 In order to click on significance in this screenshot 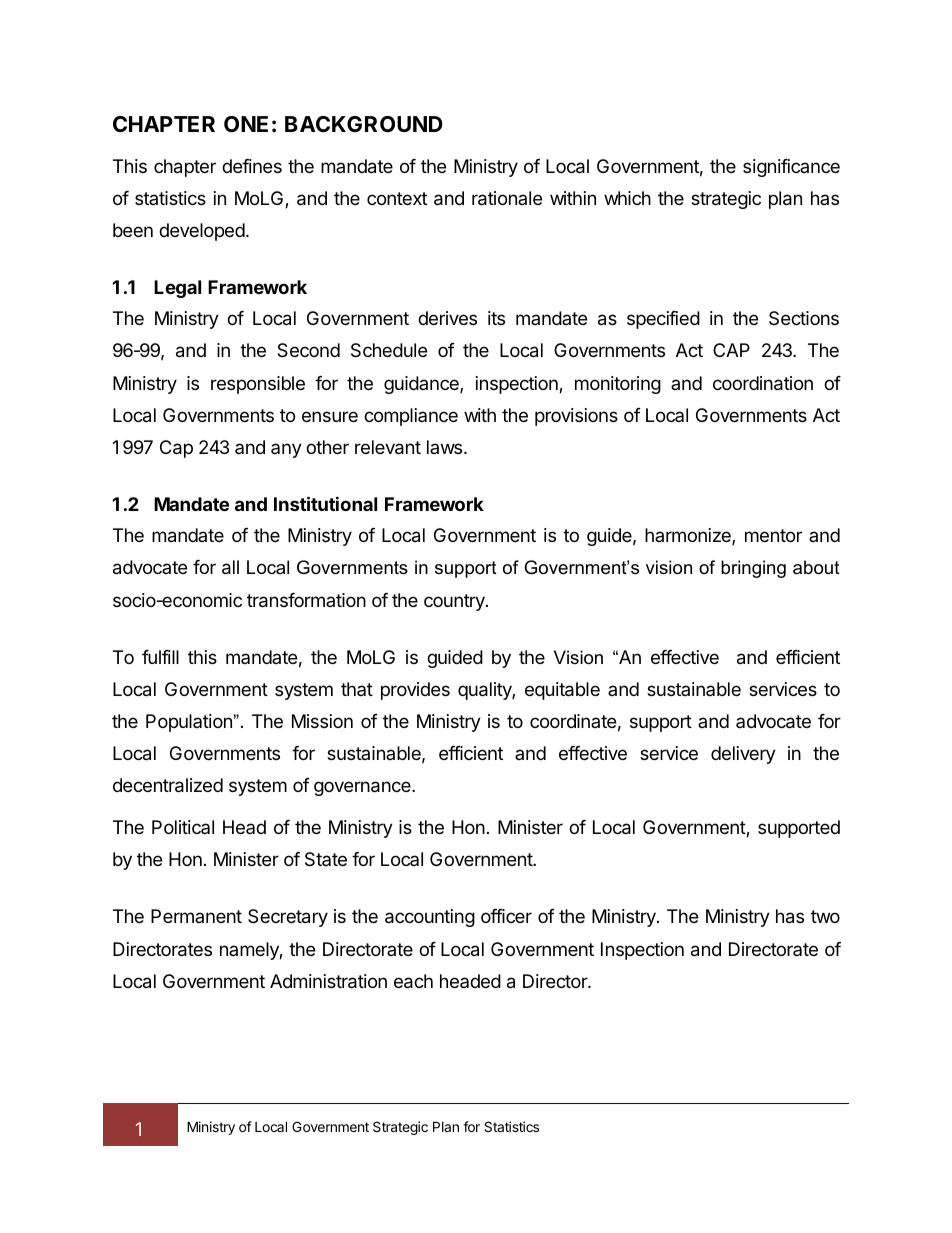, I will do `click(791, 168)`.
